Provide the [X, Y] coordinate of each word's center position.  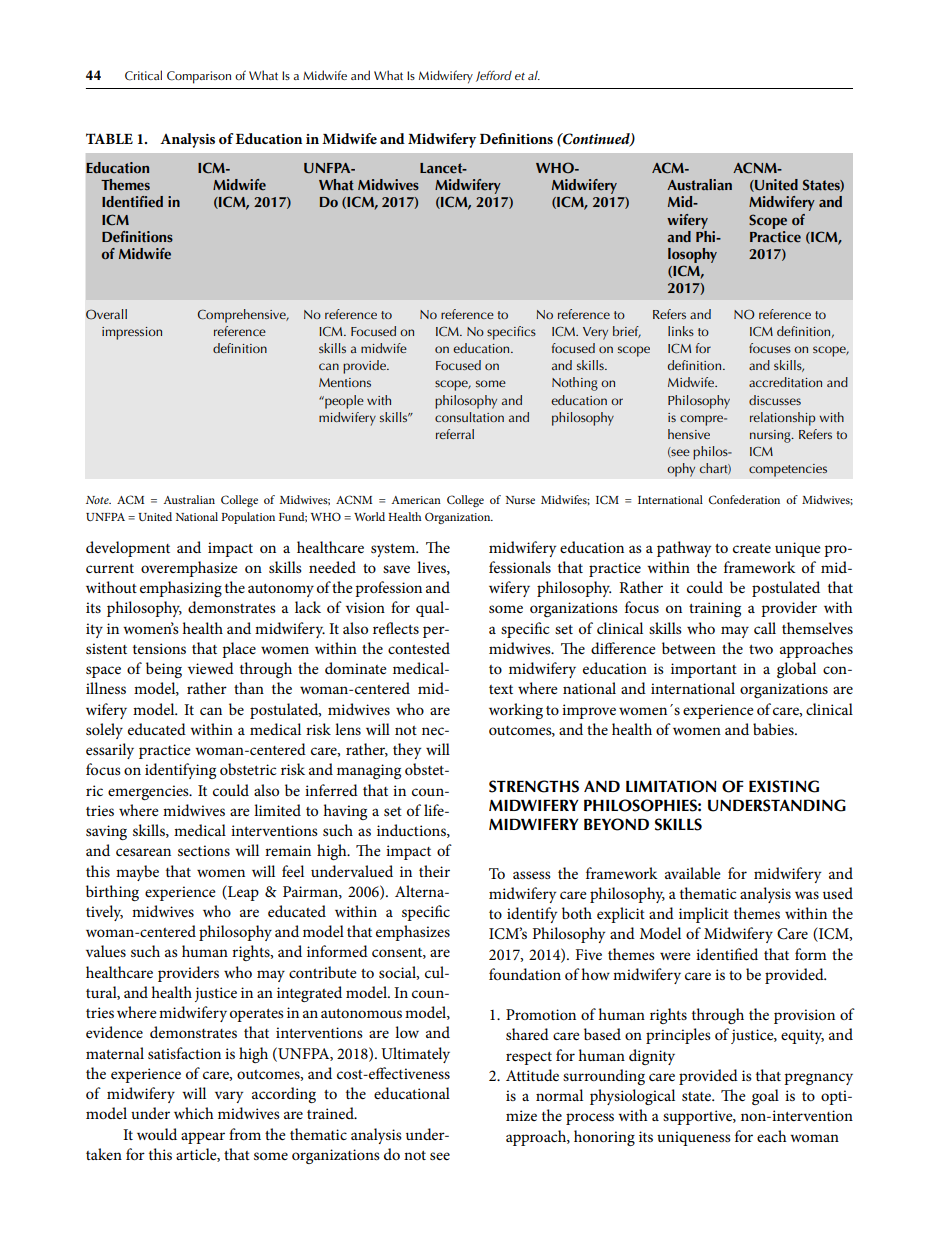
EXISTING [784, 786]
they [407, 751]
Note [98, 500]
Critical [143, 75]
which [194, 1113]
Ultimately [415, 1055]
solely [104, 731]
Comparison [199, 77]
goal [765, 1097]
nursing [771, 436]
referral [455, 434]
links [681, 331]
